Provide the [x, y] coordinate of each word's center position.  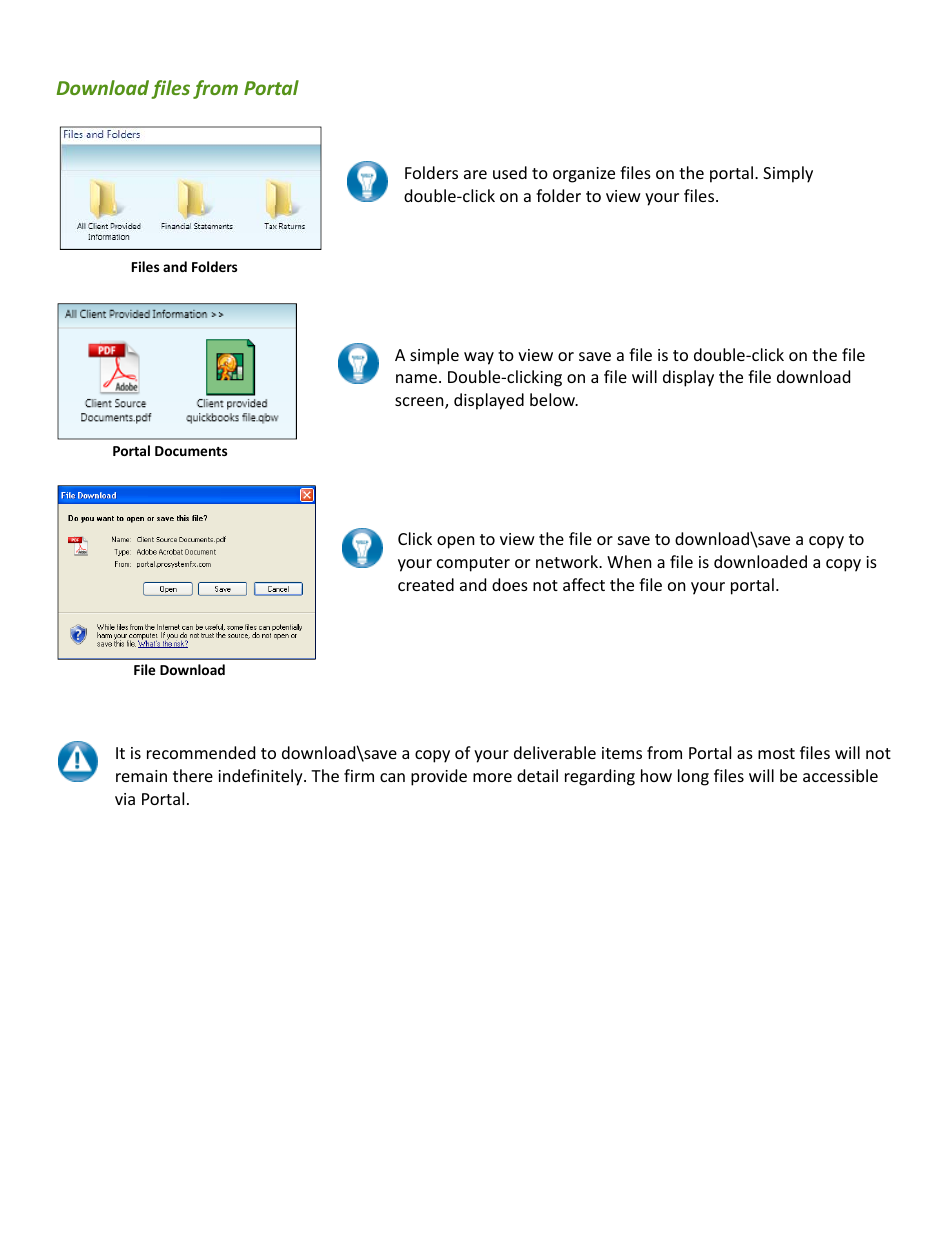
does [510, 584]
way [479, 358]
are [475, 174]
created [426, 584]
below [554, 399]
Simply [788, 174]
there [193, 775]
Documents [191, 451]
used [510, 172]
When [629, 561]
